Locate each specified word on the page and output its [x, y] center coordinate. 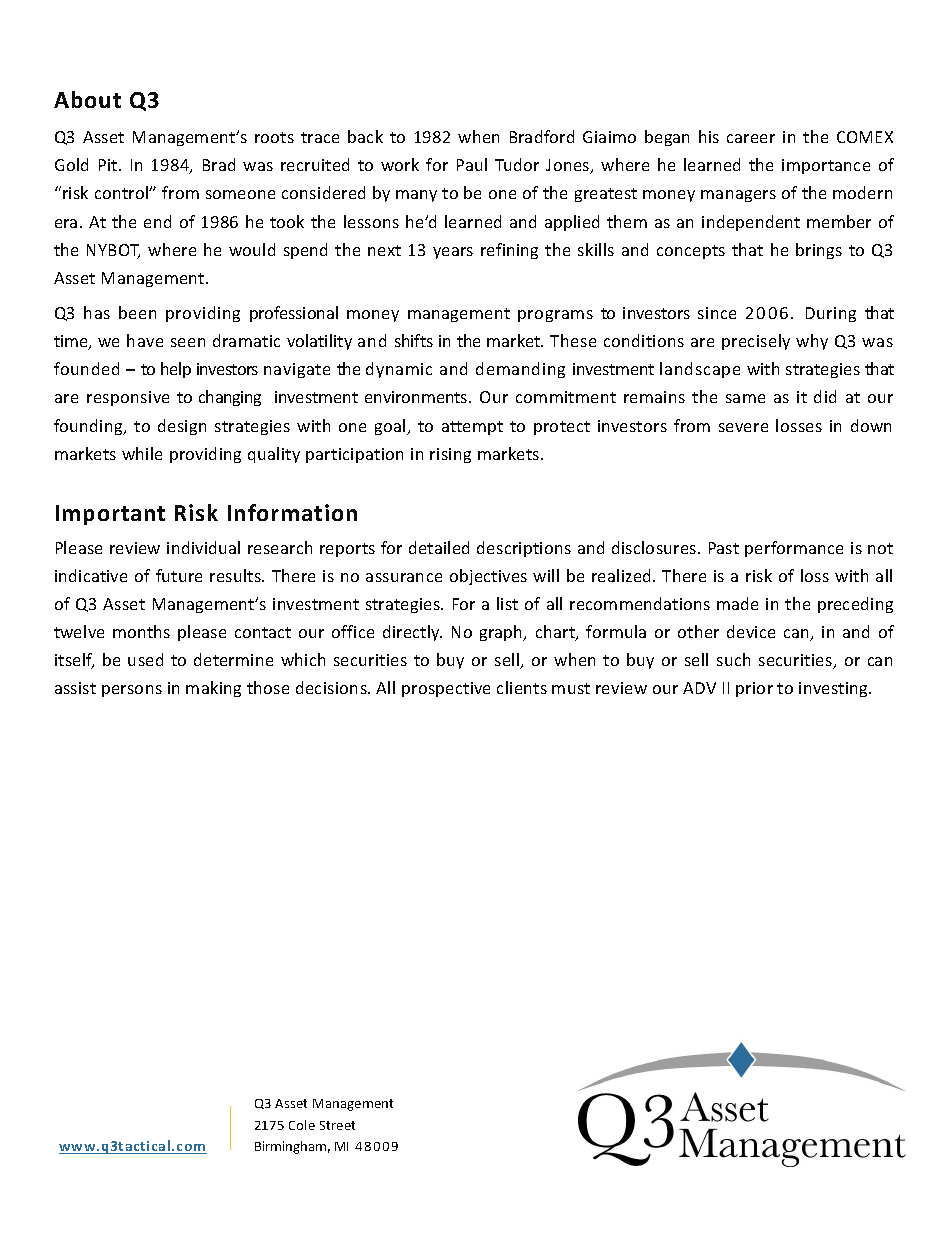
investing [834, 689]
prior [754, 689]
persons [132, 691]
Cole [302, 1125]
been [137, 312]
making [213, 689]
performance [794, 549]
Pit [109, 165]
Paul [472, 164]
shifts [414, 340]
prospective [446, 689]
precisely [756, 342]
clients [522, 687]
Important [110, 515]
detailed [439, 547]
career [751, 138]
